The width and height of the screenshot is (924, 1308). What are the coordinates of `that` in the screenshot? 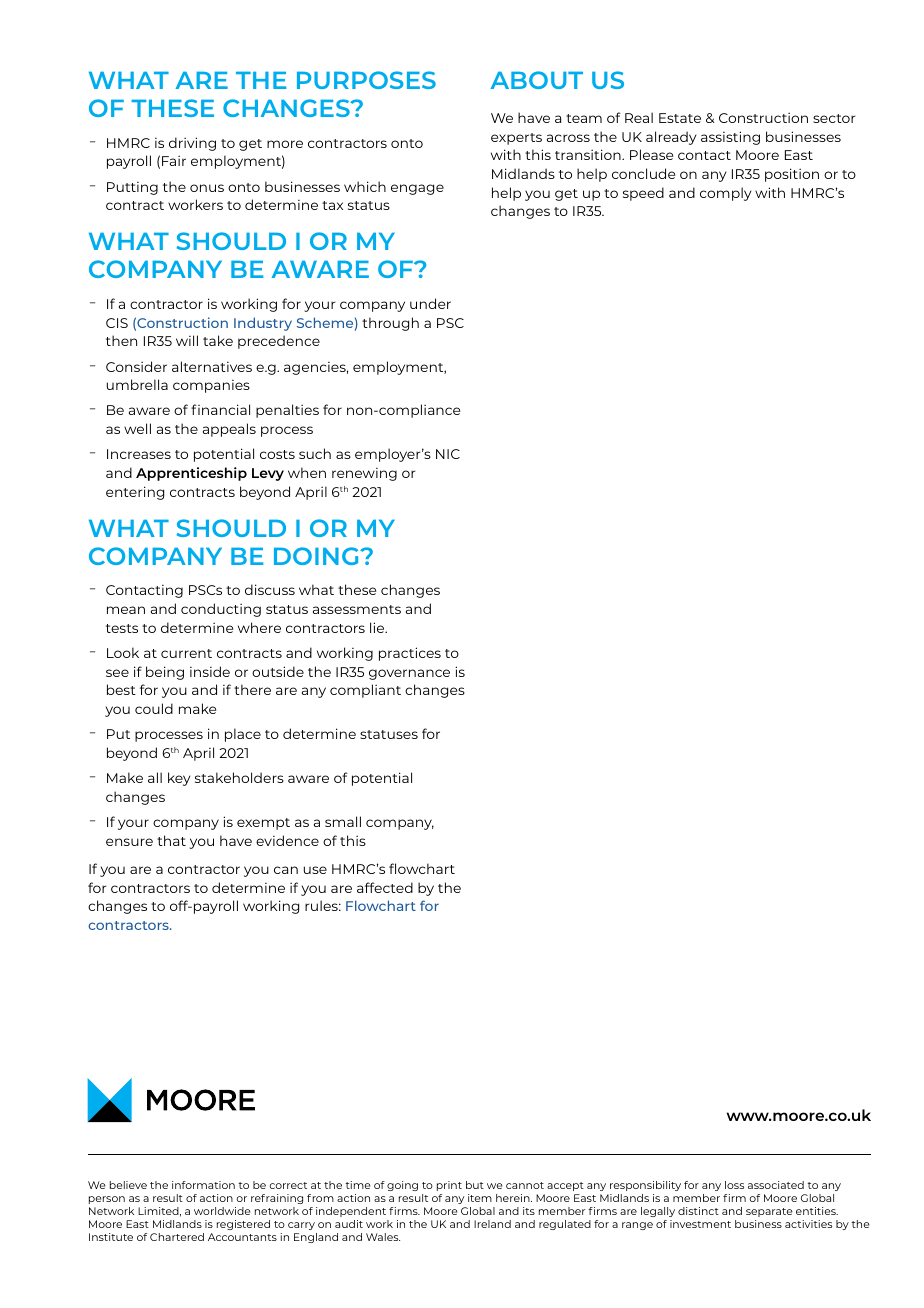 It's located at (171, 840).
